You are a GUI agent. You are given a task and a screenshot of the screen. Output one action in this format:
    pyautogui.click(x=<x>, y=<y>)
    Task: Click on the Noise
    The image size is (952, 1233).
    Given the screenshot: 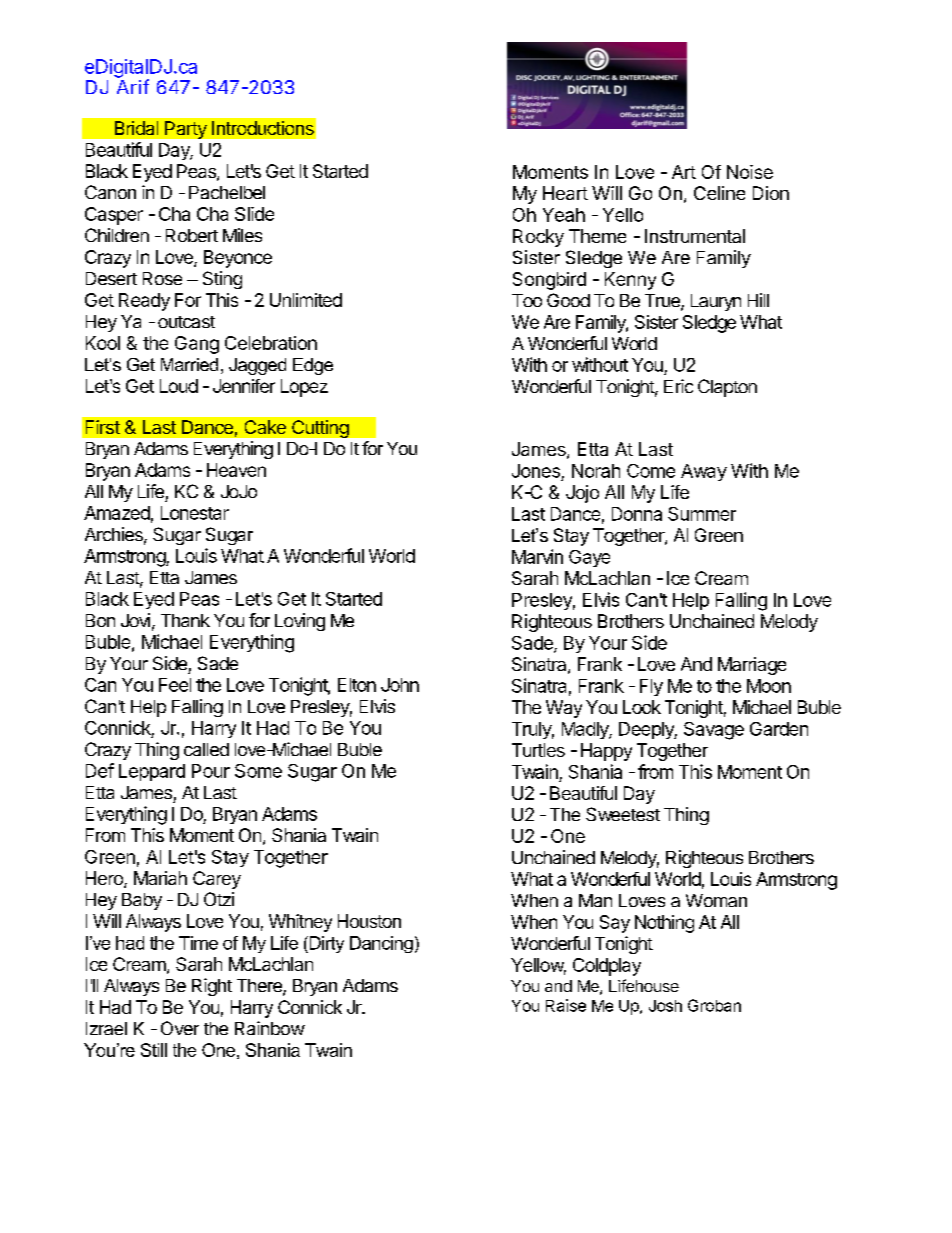 What is the action you would take?
    pyautogui.click(x=750, y=172)
